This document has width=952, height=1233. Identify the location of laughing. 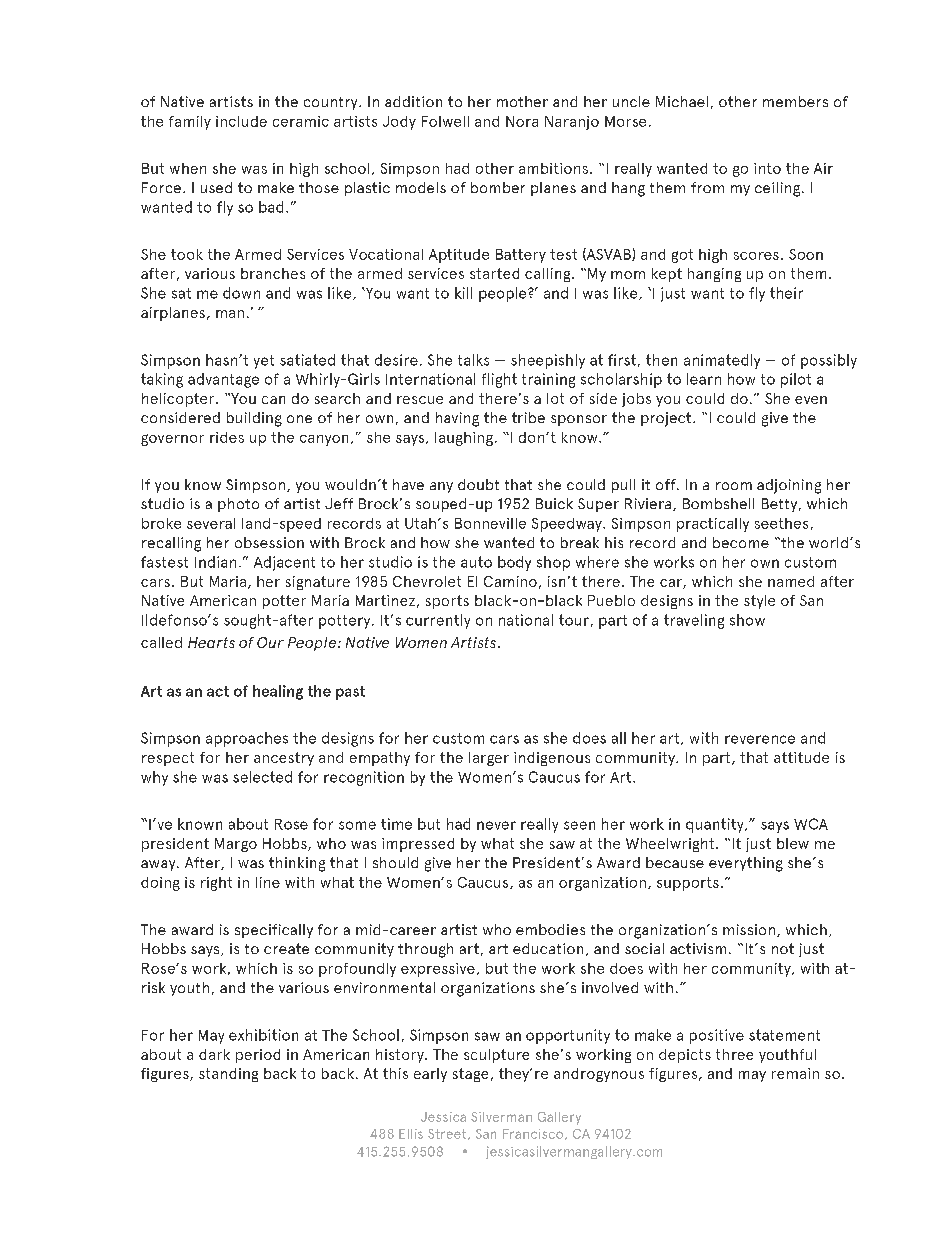
(464, 439).
